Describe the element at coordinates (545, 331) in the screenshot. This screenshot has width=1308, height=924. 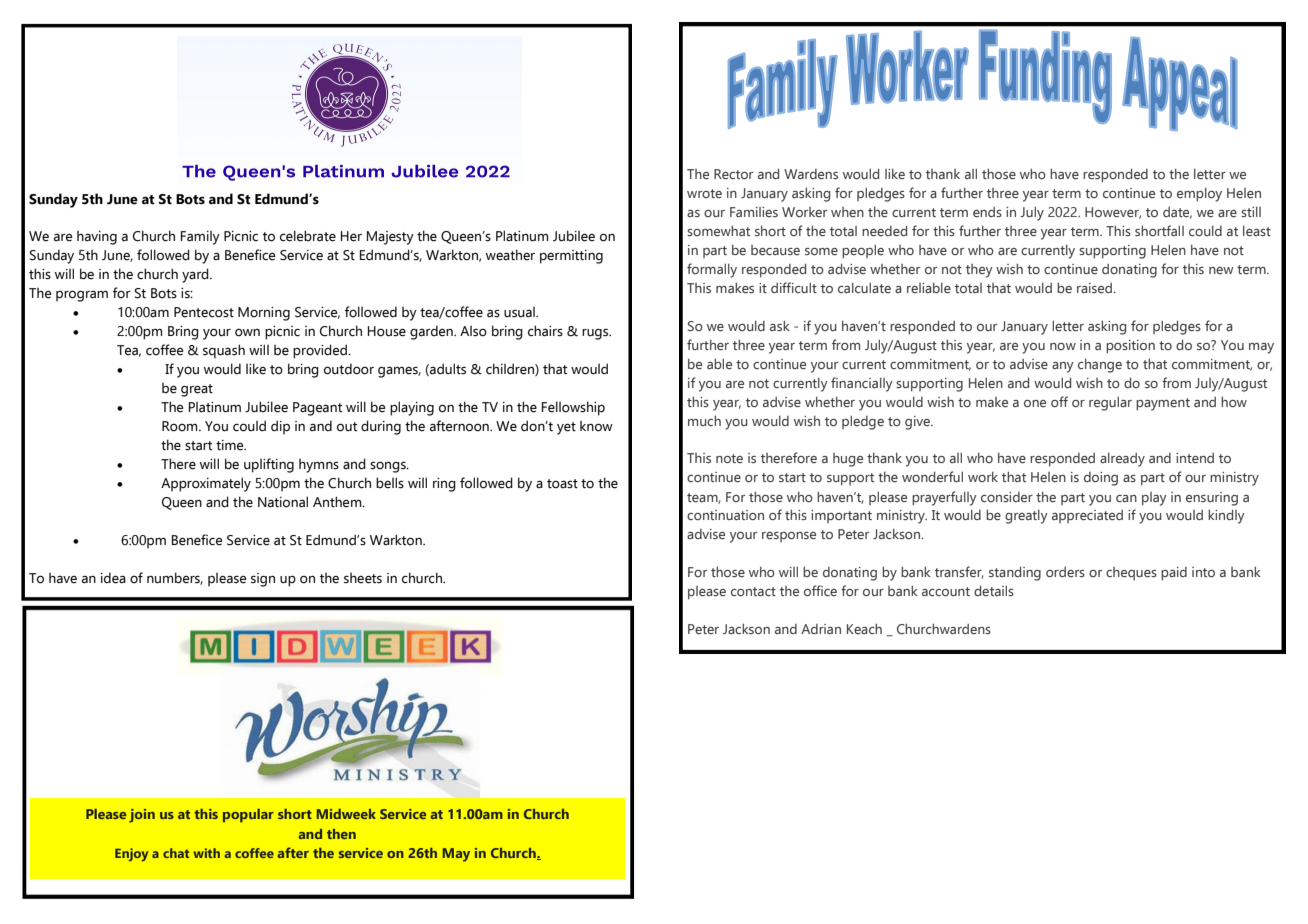
I see `chairs` at that location.
